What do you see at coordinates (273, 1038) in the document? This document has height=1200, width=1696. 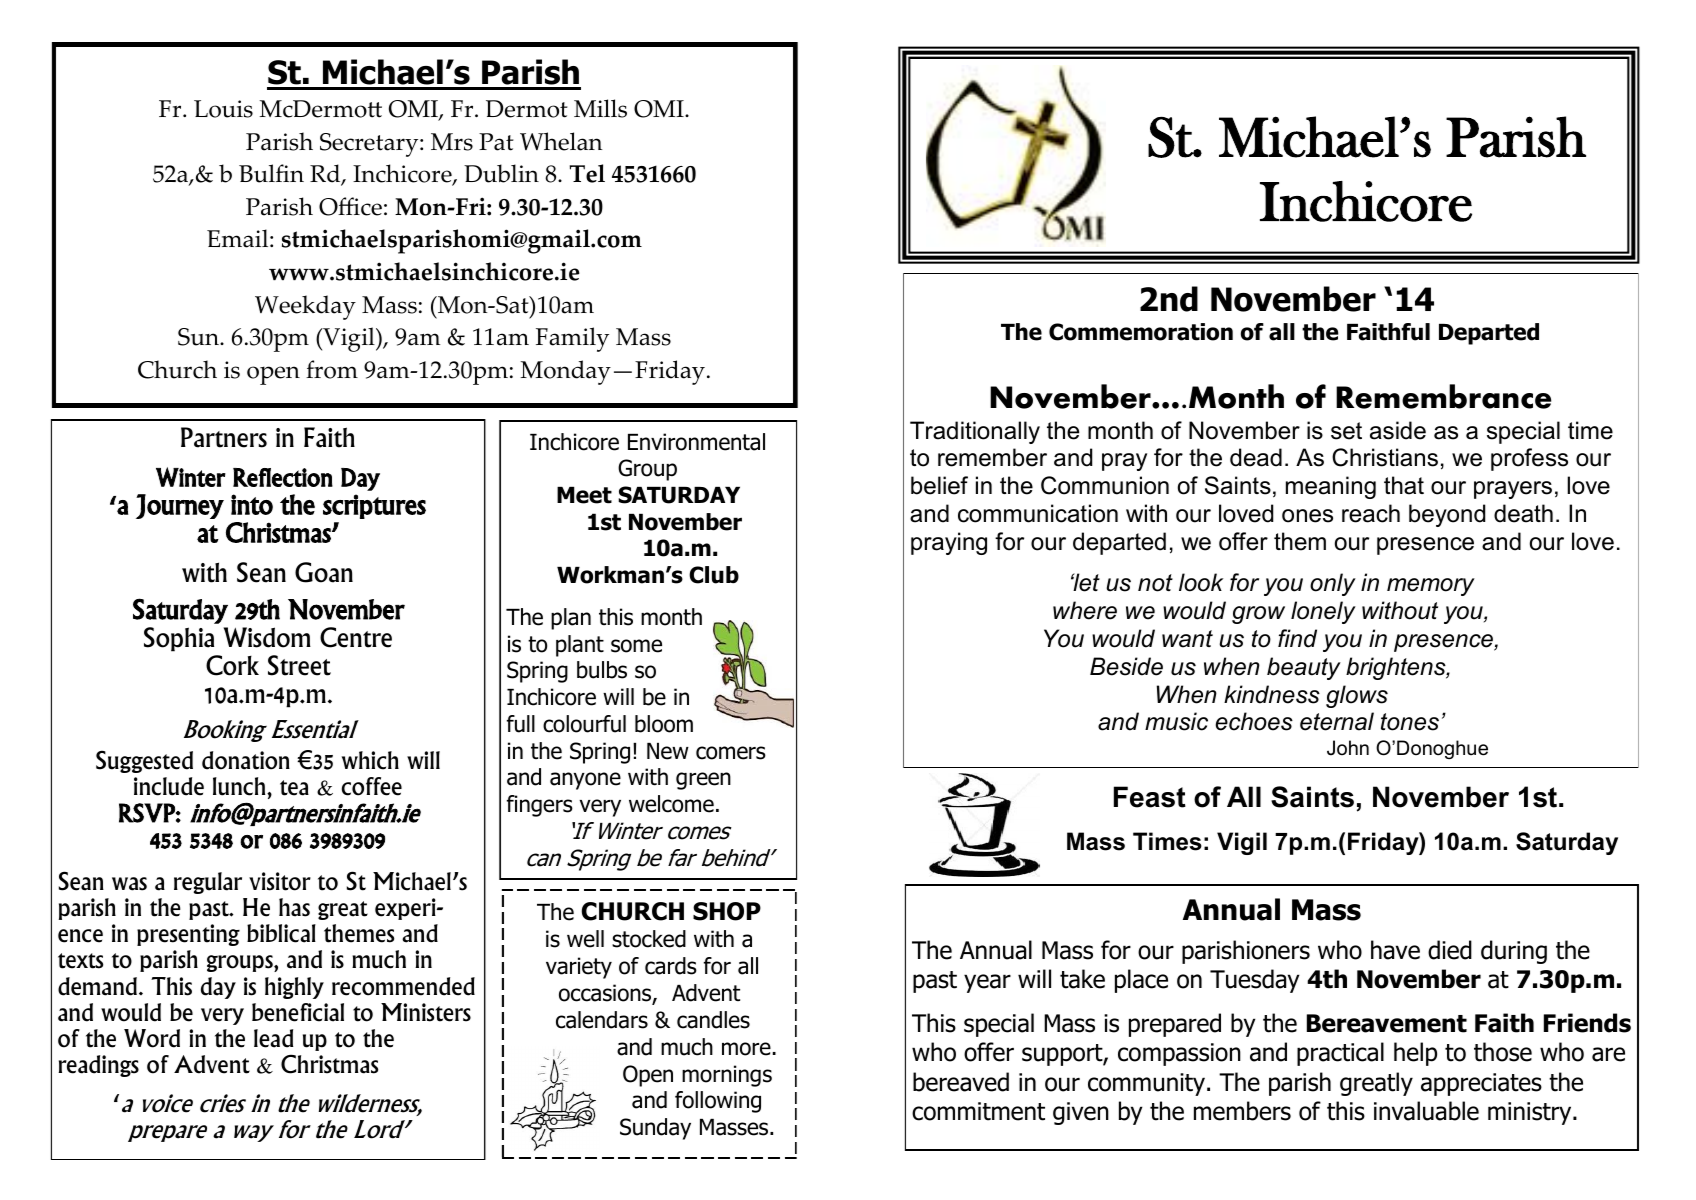 I see `lead` at bounding box center [273, 1038].
